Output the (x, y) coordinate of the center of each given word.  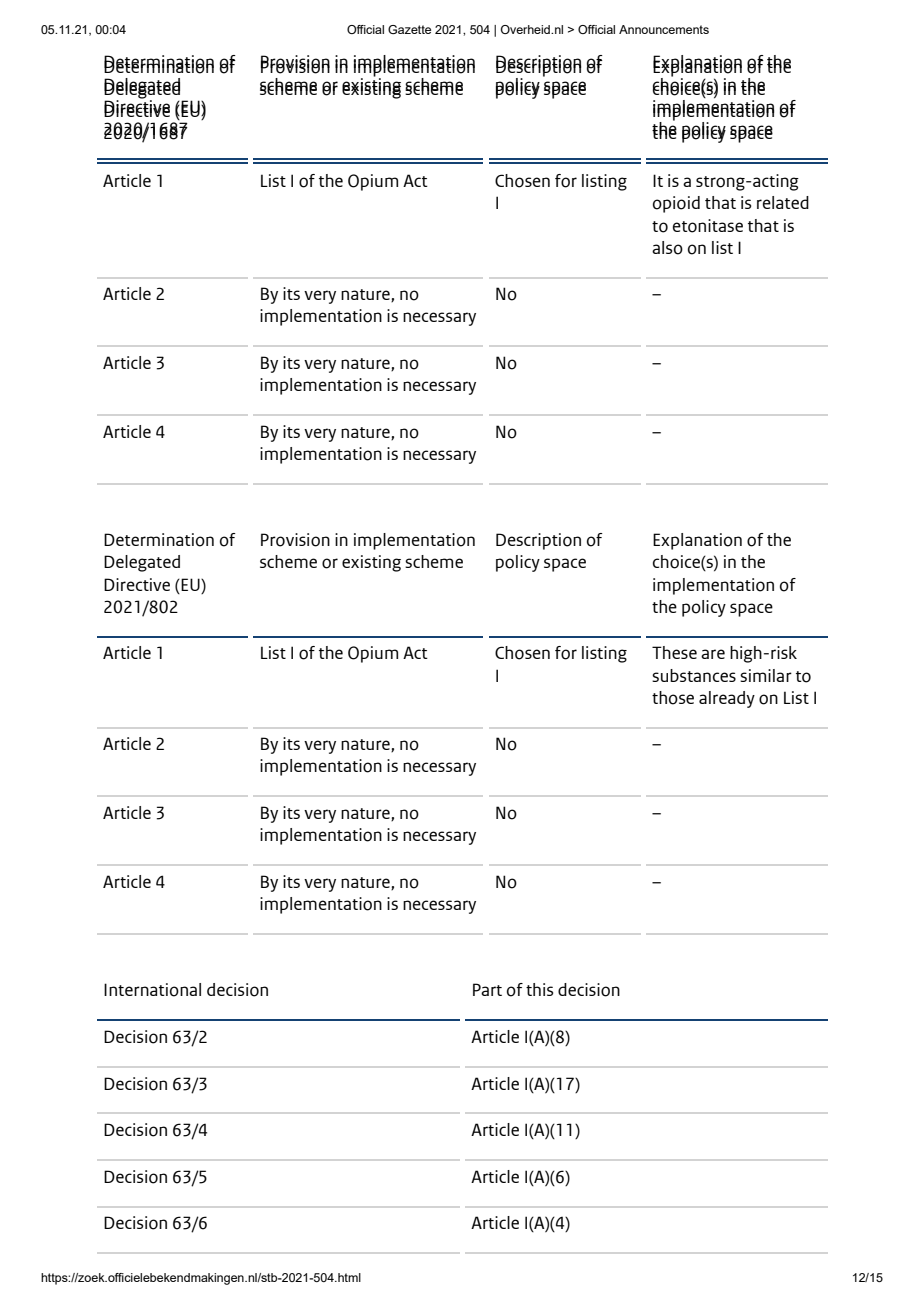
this (539, 989)
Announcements (664, 29)
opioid (676, 204)
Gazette (409, 29)
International (152, 990)
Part (487, 989)
